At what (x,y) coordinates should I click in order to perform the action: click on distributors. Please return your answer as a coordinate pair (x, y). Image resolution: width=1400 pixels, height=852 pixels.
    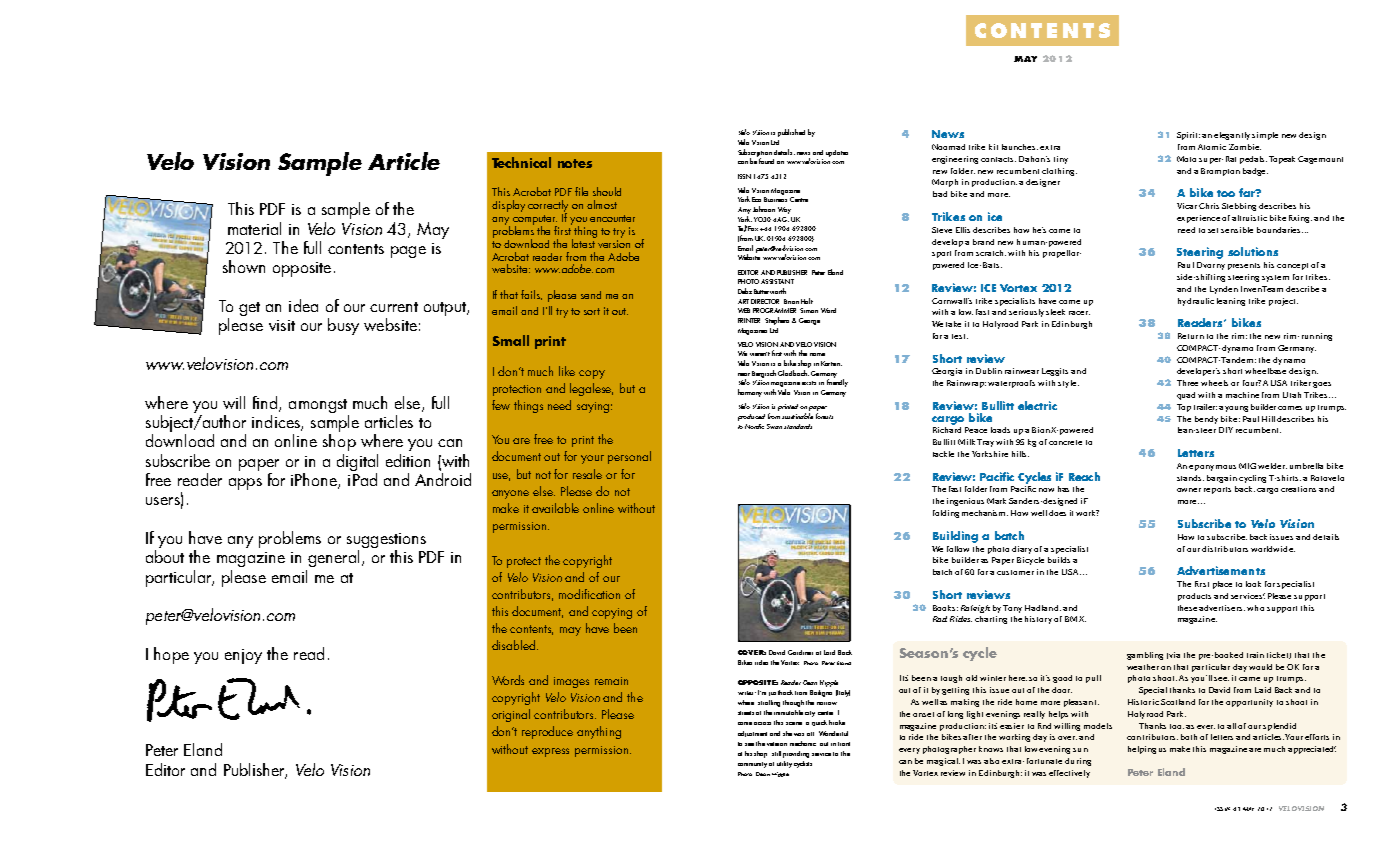
    Looking at the image, I should click on (1225, 549).
